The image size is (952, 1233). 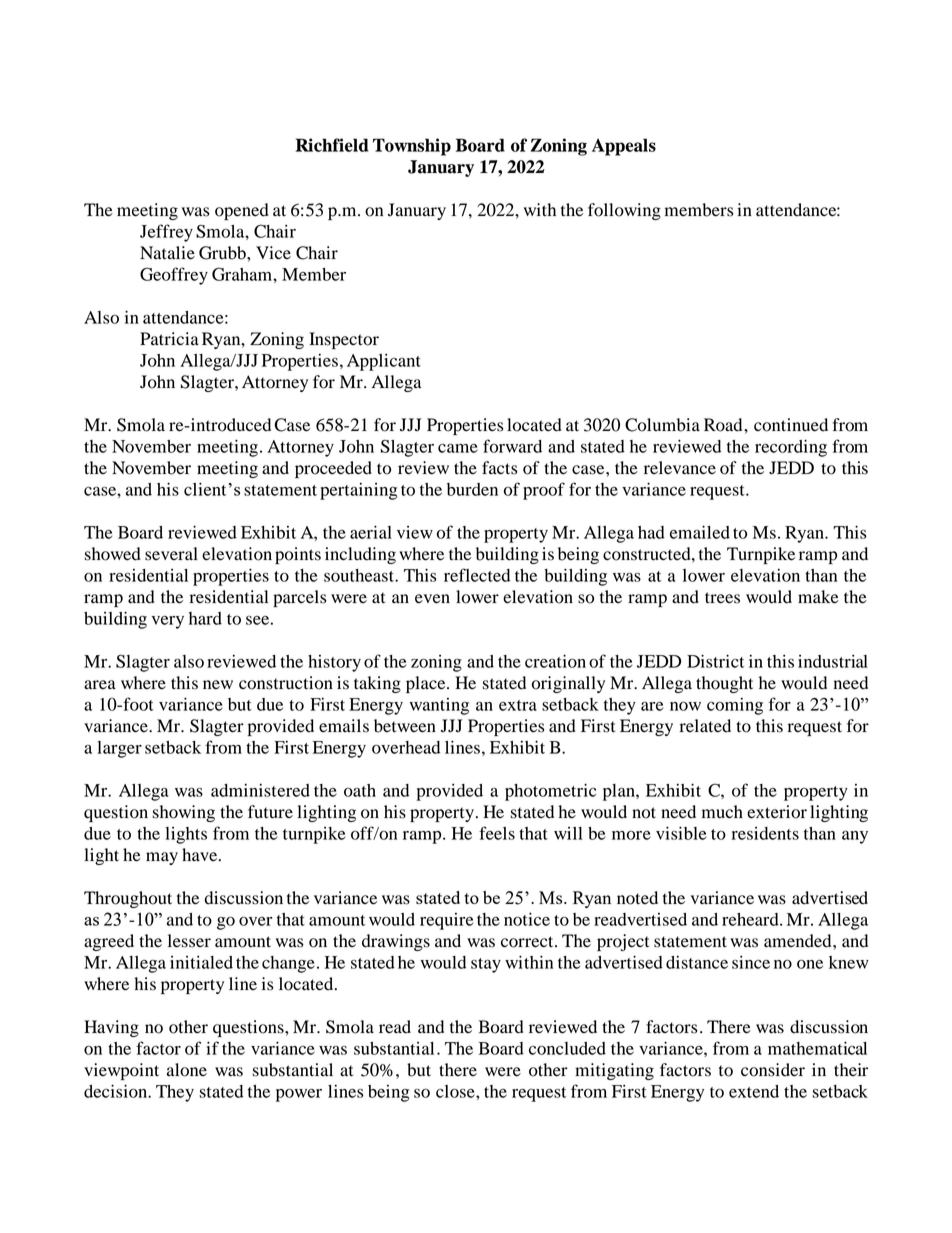 I want to click on hard, so click(x=205, y=618).
